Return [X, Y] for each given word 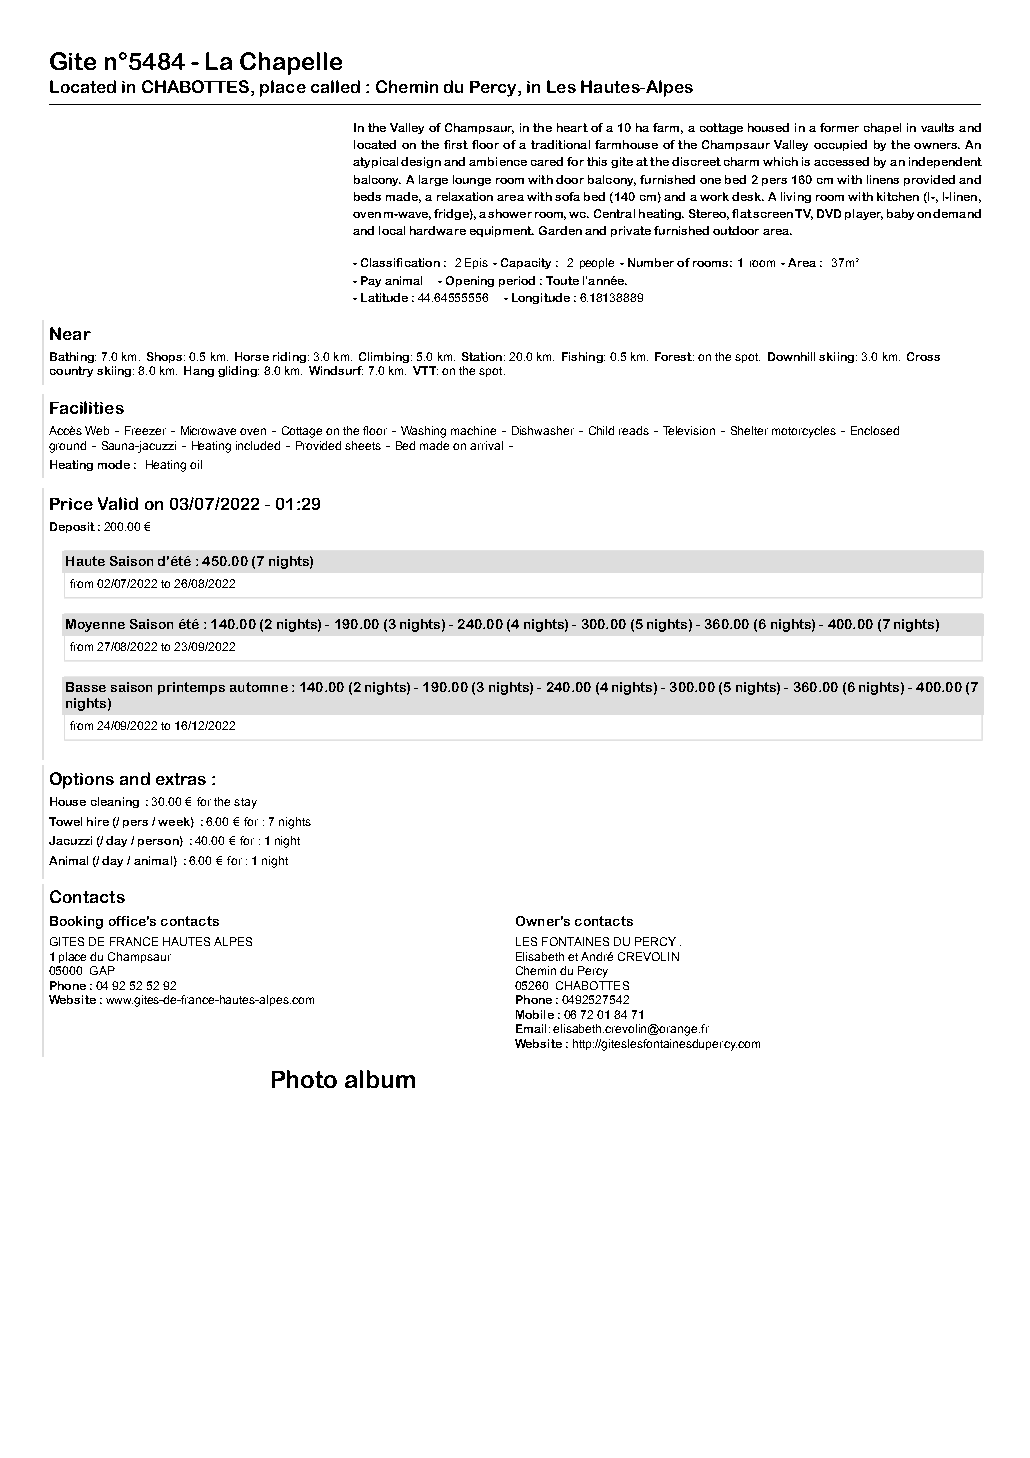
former [839, 127]
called [335, 86]
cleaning [115, 802]
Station [482, 356]
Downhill [791, 356]
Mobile [535, 1014]
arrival [486, 445]
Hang [199, 371]
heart [572, 127]
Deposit [72, 527]
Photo [304, 1079]
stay [245, 803]
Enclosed [875, 430]
